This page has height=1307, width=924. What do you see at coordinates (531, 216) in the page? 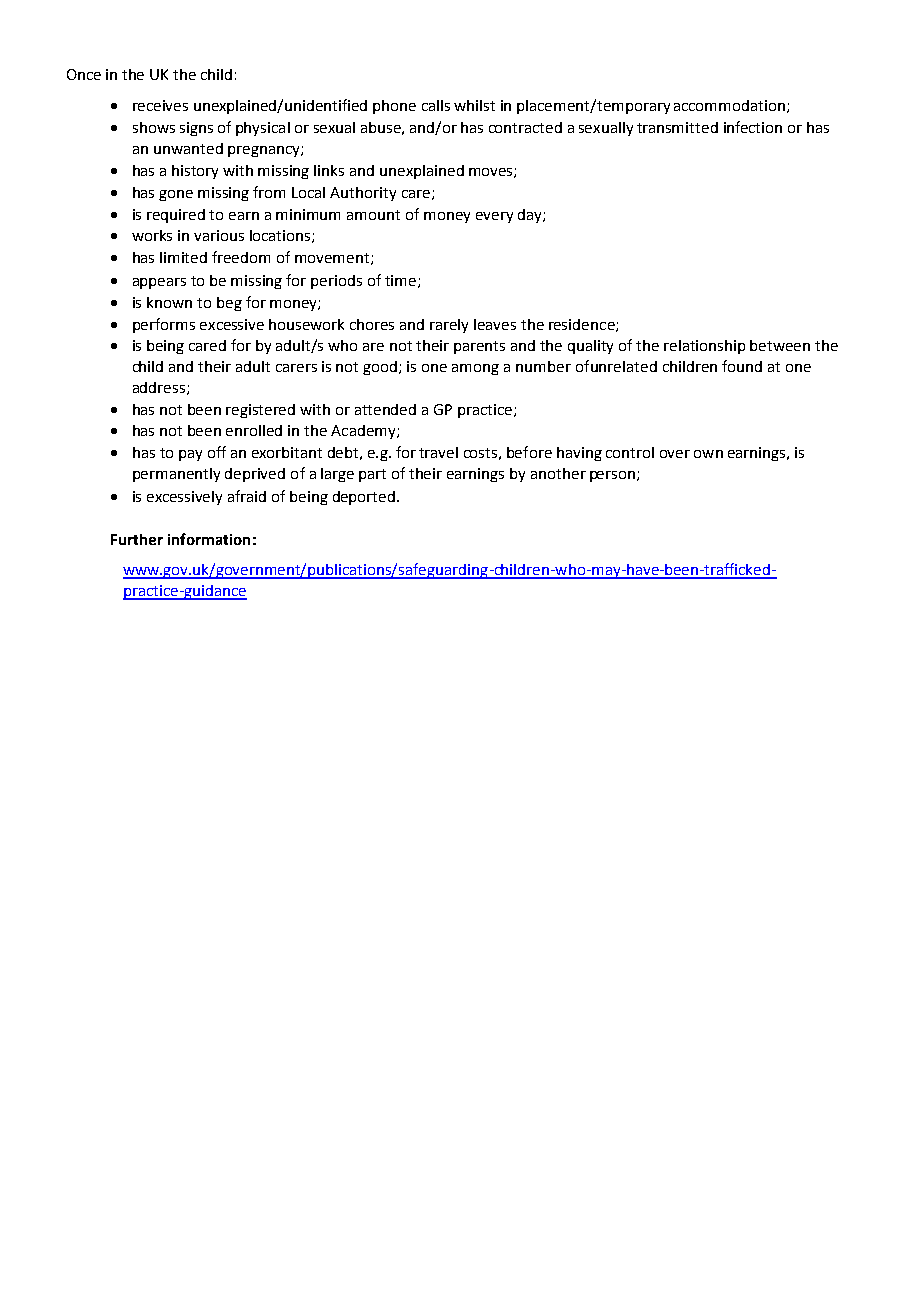
I see `day` at bounding box center [531, 216].
